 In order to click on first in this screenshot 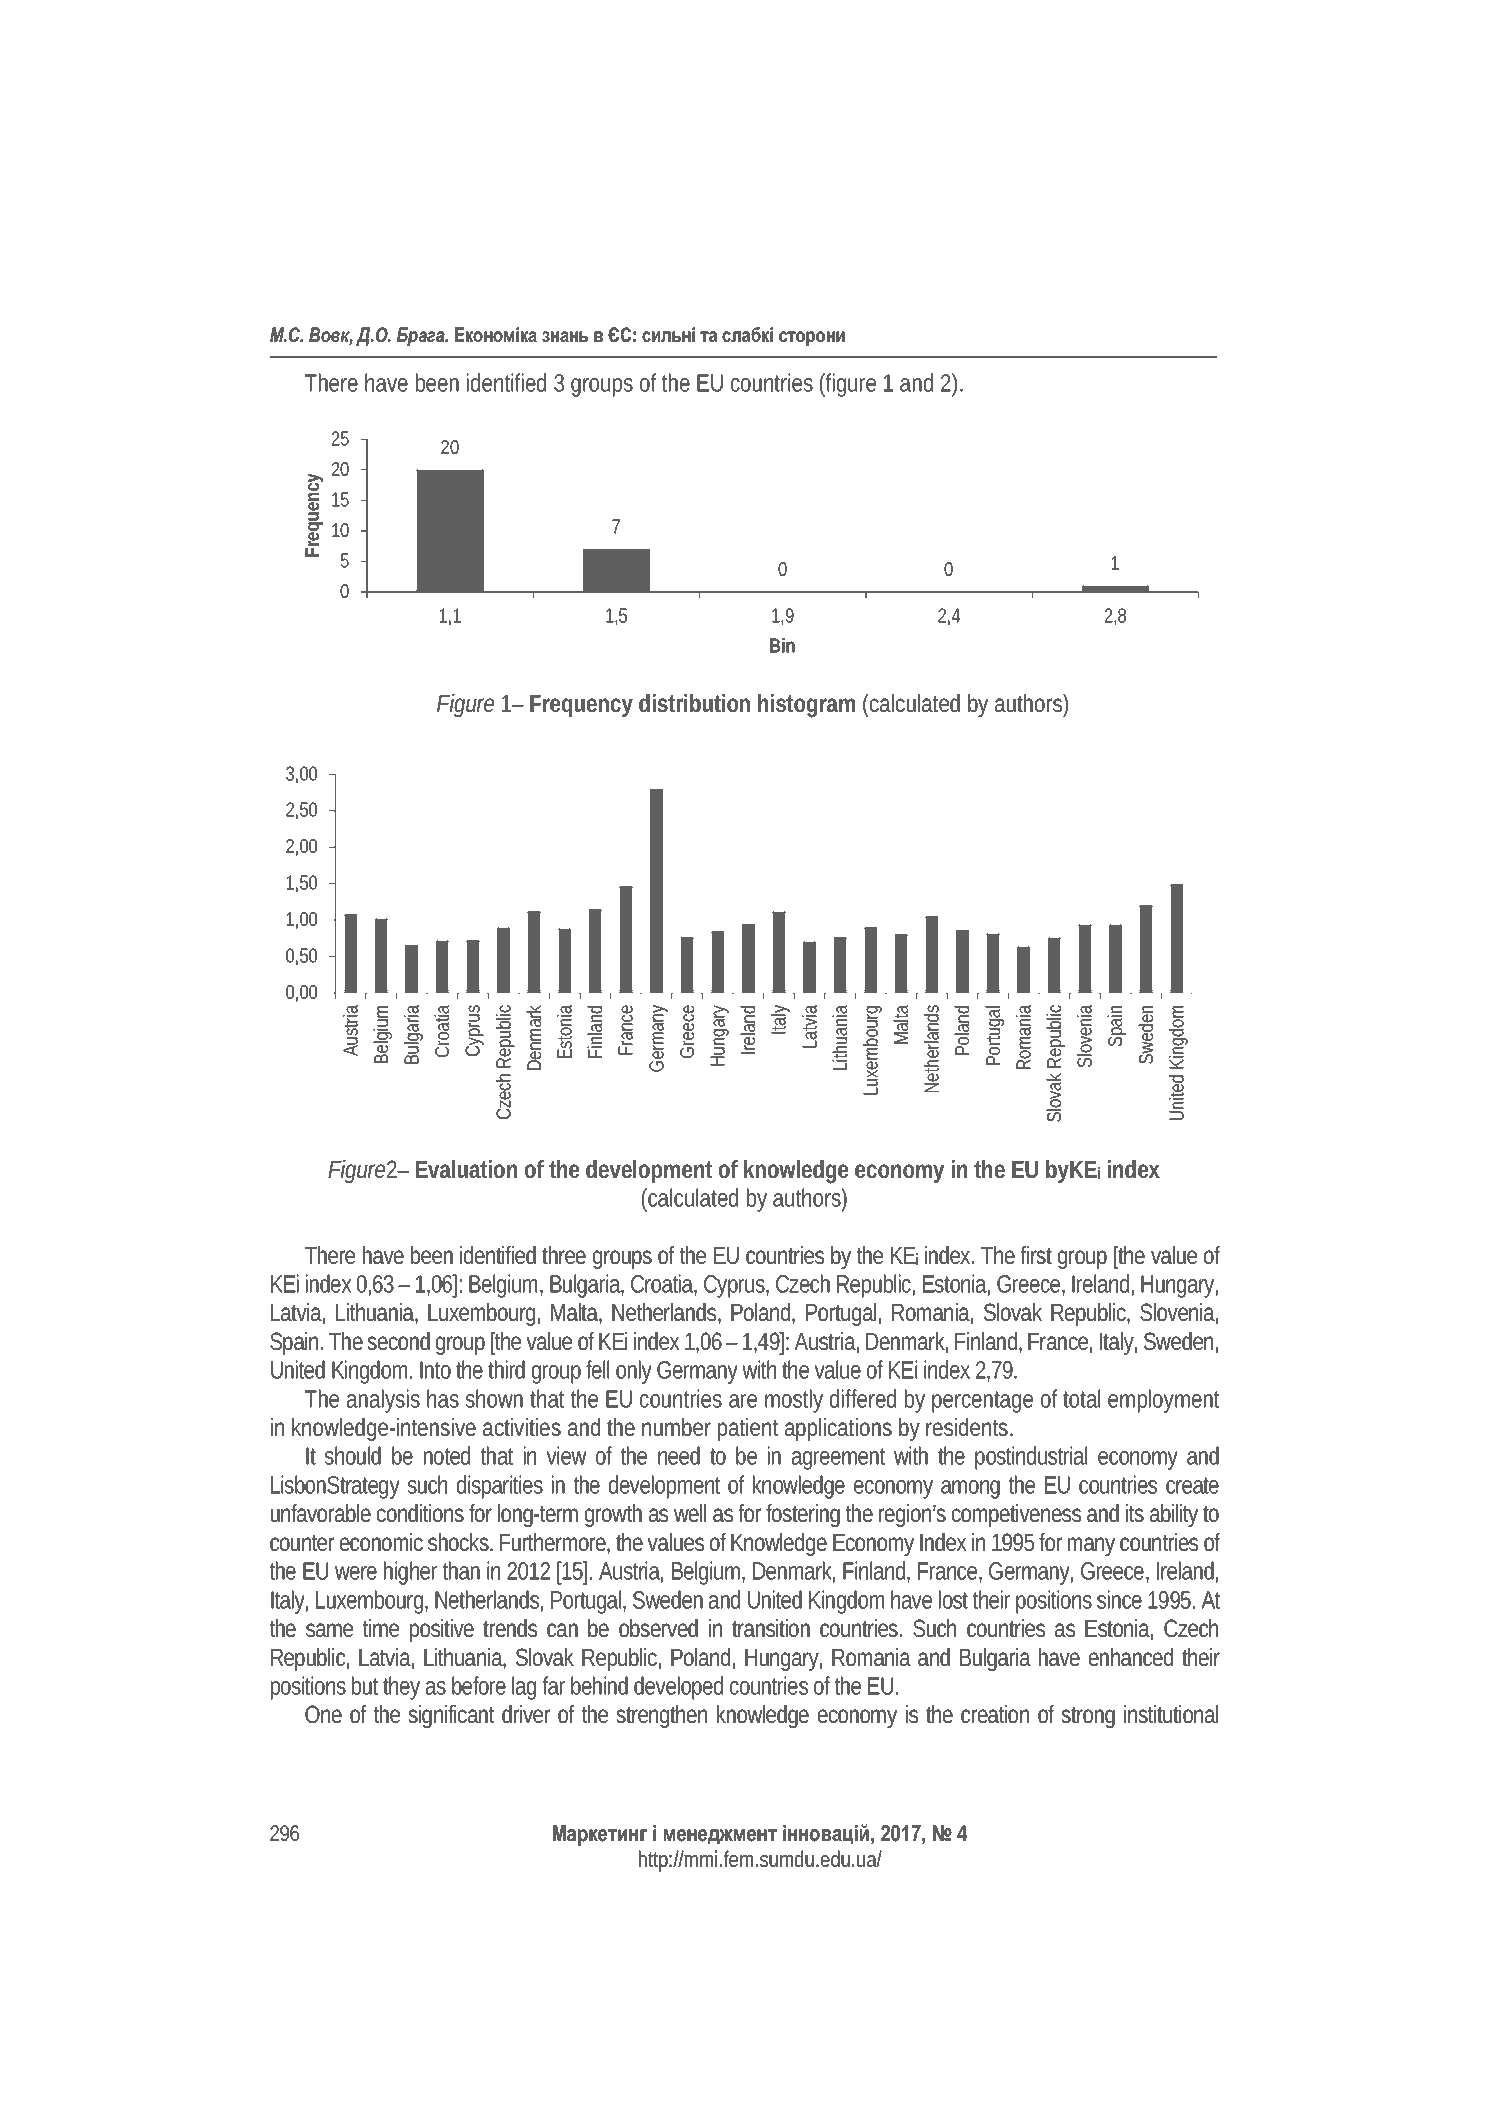, I will do `click(1036, 1255)`.
